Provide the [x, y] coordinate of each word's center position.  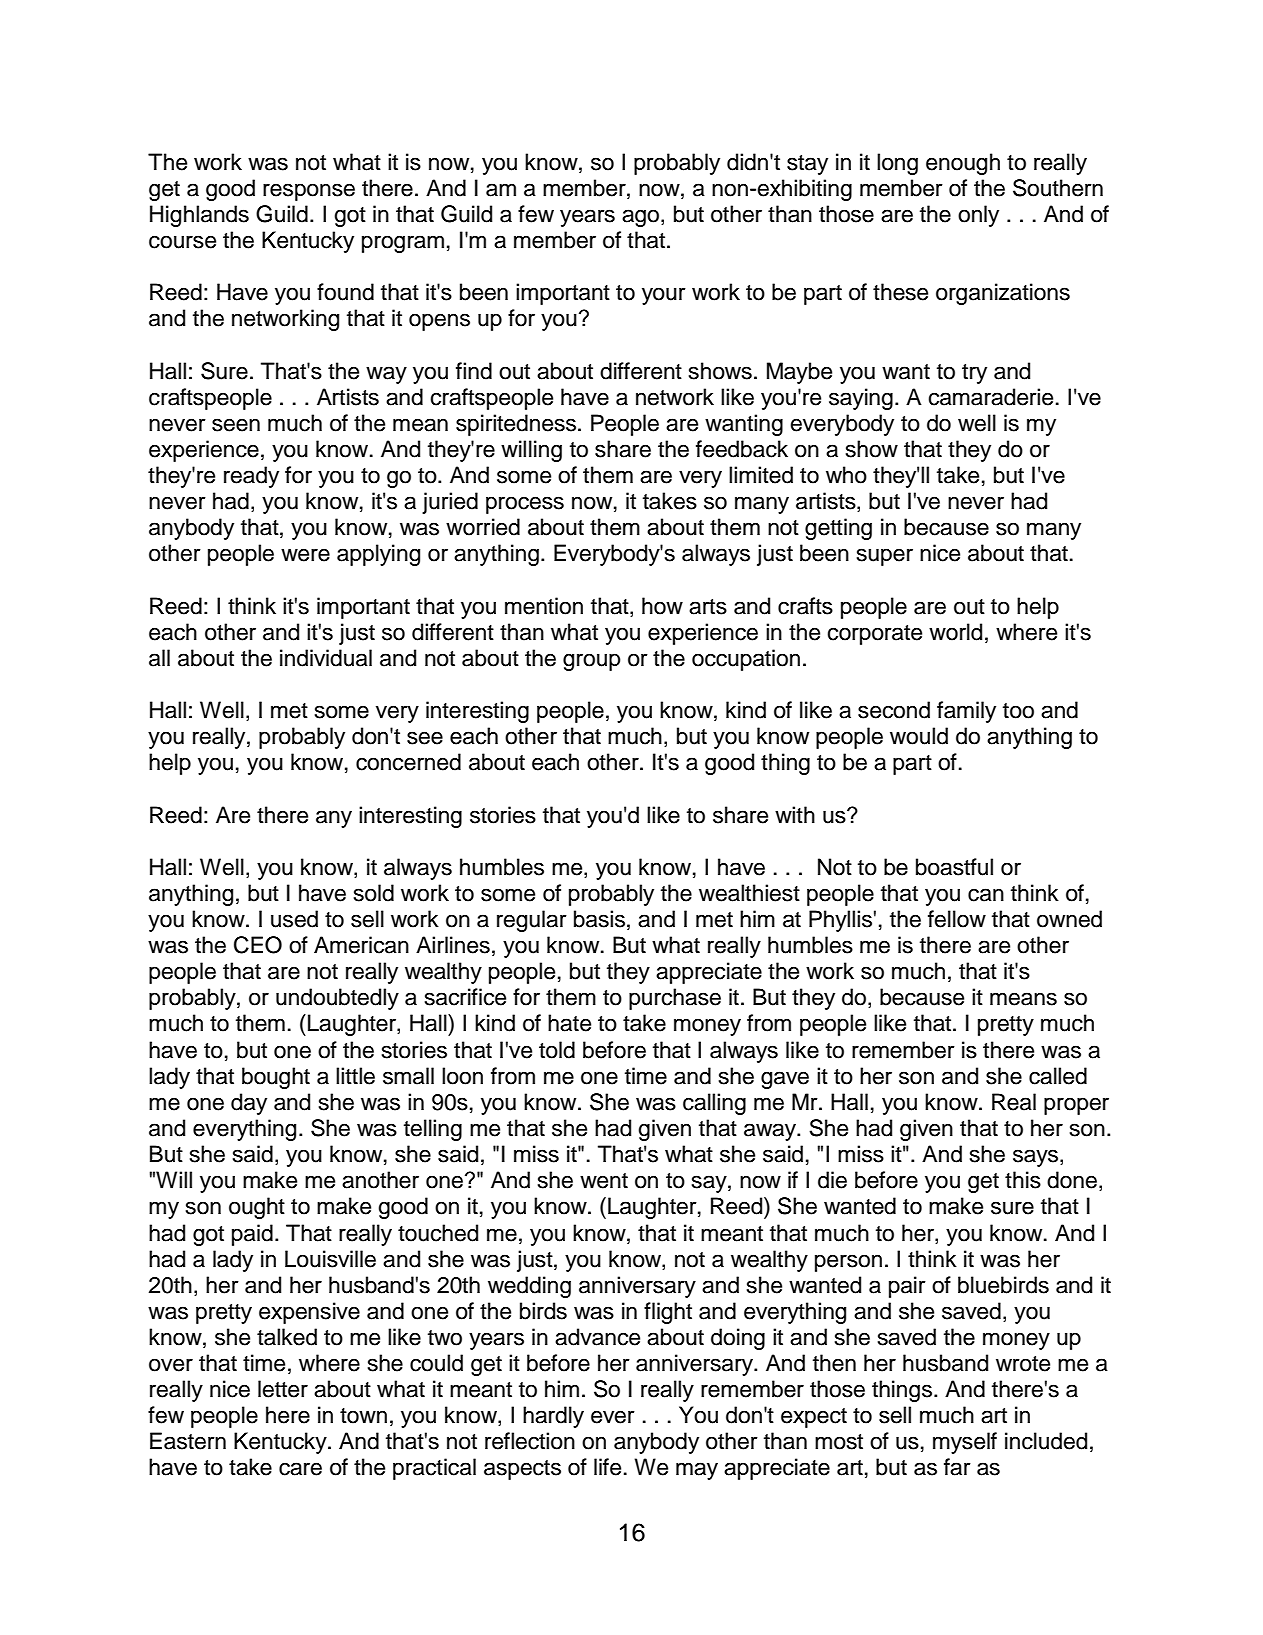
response [309, 192]
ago [642, 218]
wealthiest [749, 893]
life [607, 1467]
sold [374, 893]
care [300, 1469]
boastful [954, 867]
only [978, 216]
